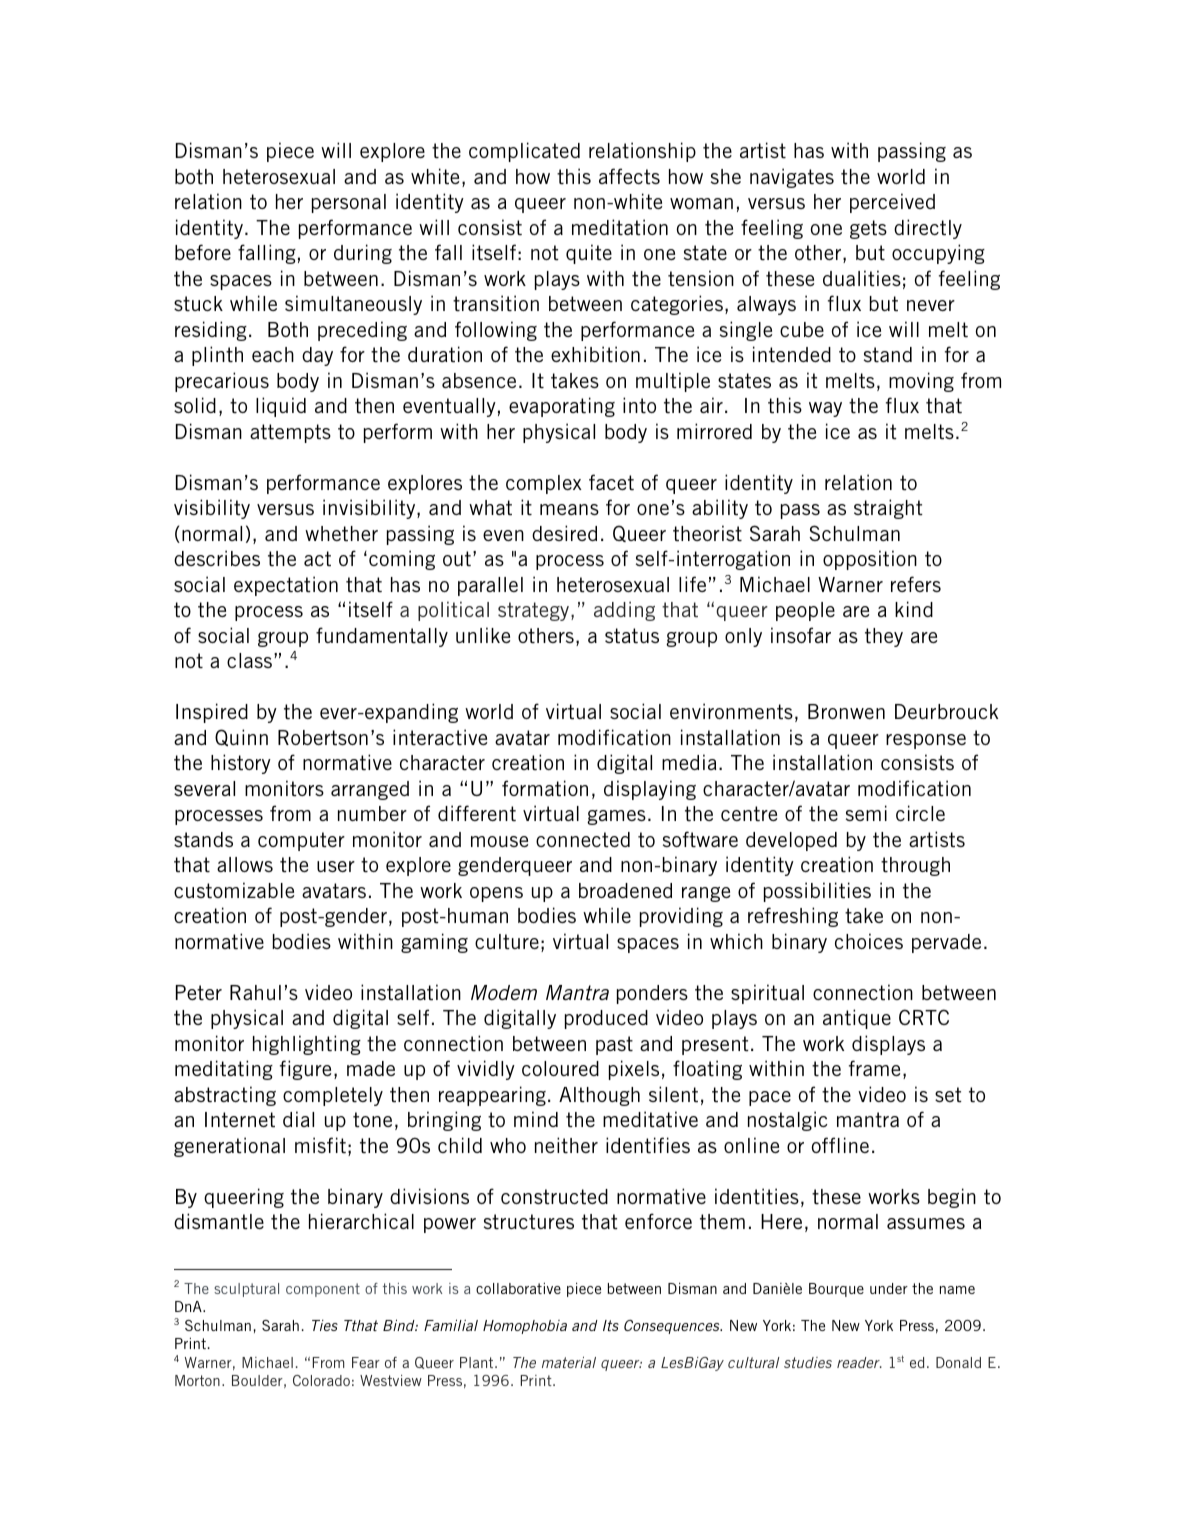 This page has height=1530, width=1182. What do you see at coordinates (349, 203) in the page?
I see `personal` at bounding box center [349, 203].
